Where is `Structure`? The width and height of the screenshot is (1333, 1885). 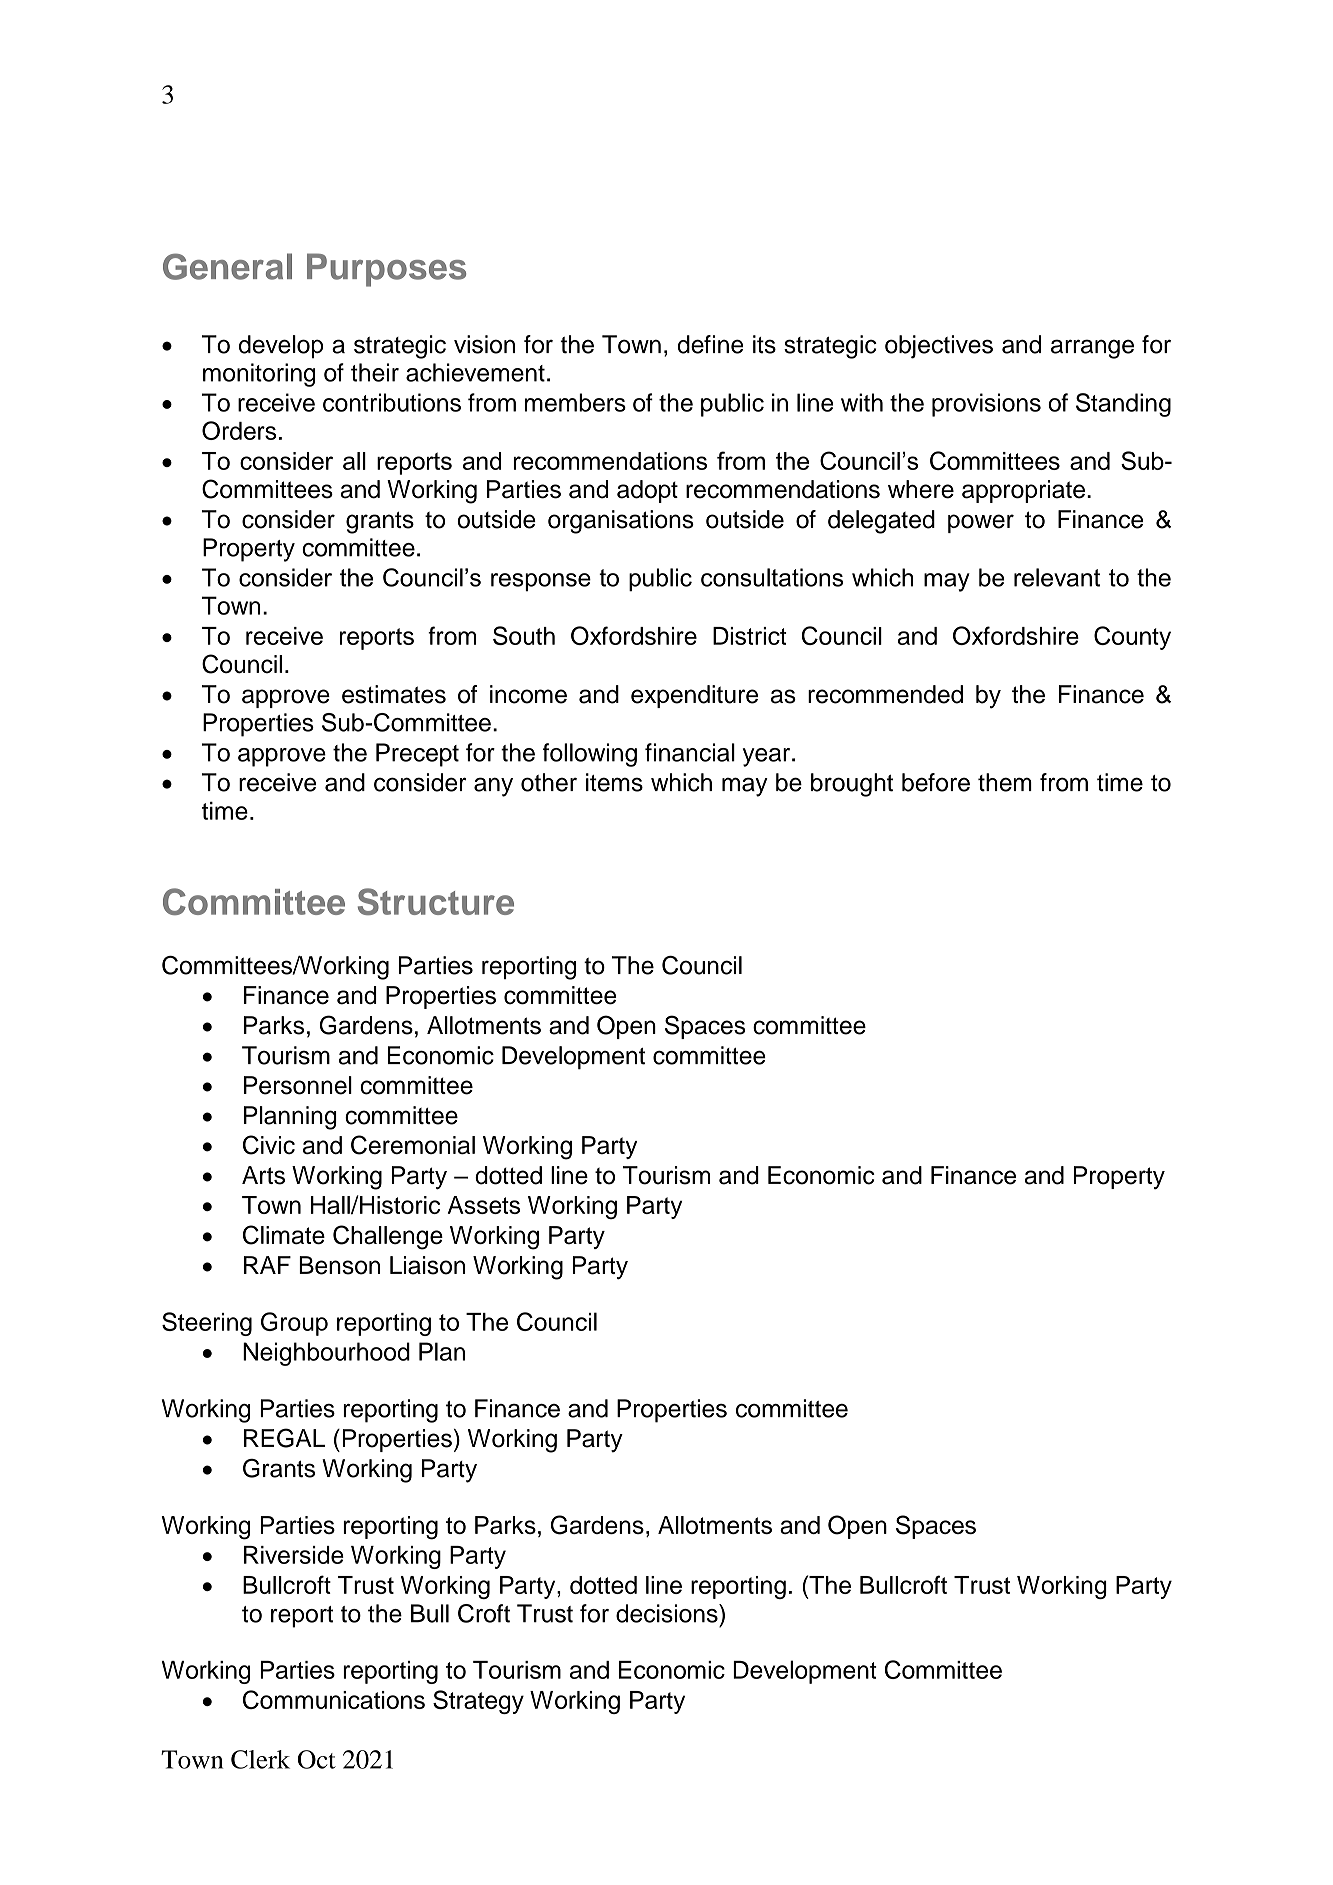
Structure is located at coordinates (436, 901).
